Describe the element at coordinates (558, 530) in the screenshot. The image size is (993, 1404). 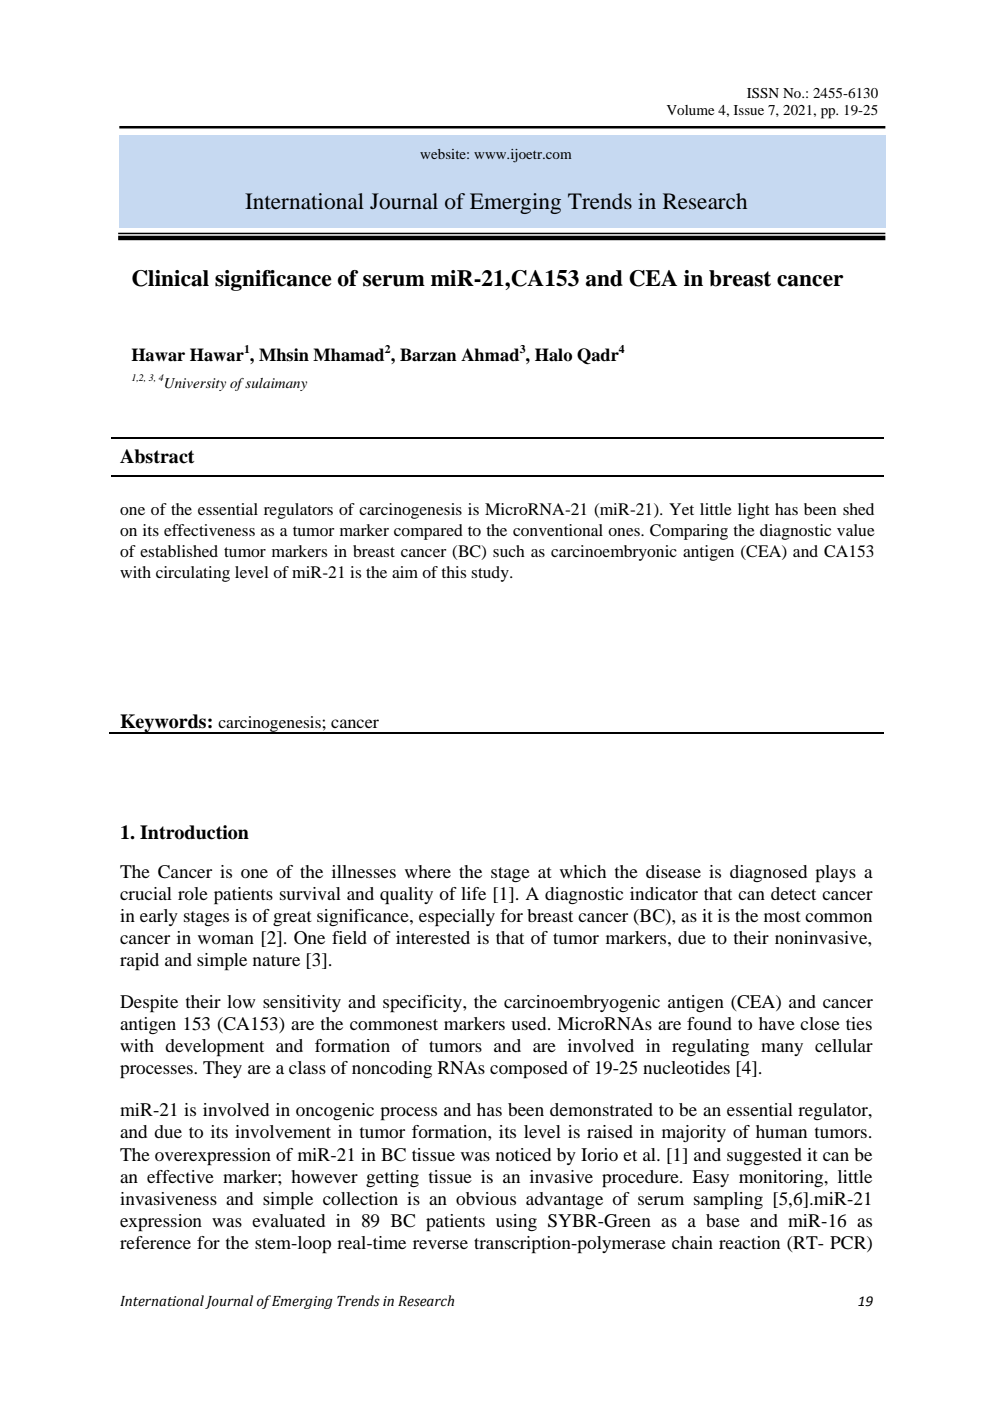
I see `conventional` at that location.
